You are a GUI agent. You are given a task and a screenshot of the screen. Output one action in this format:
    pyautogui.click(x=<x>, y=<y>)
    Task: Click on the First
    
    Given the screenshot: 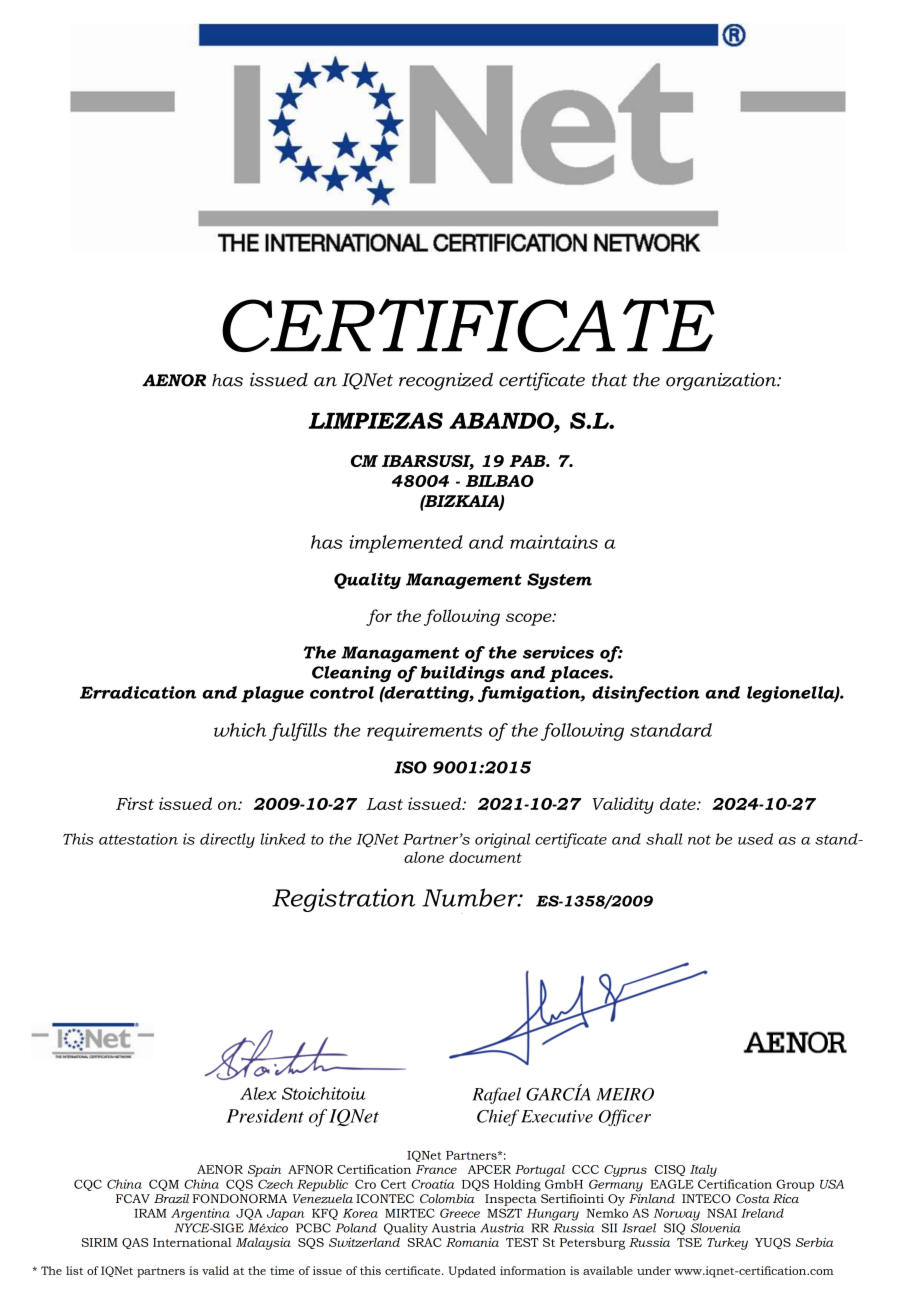 What is the action you would take?
    pyautogui.click(x=135, y=803)
